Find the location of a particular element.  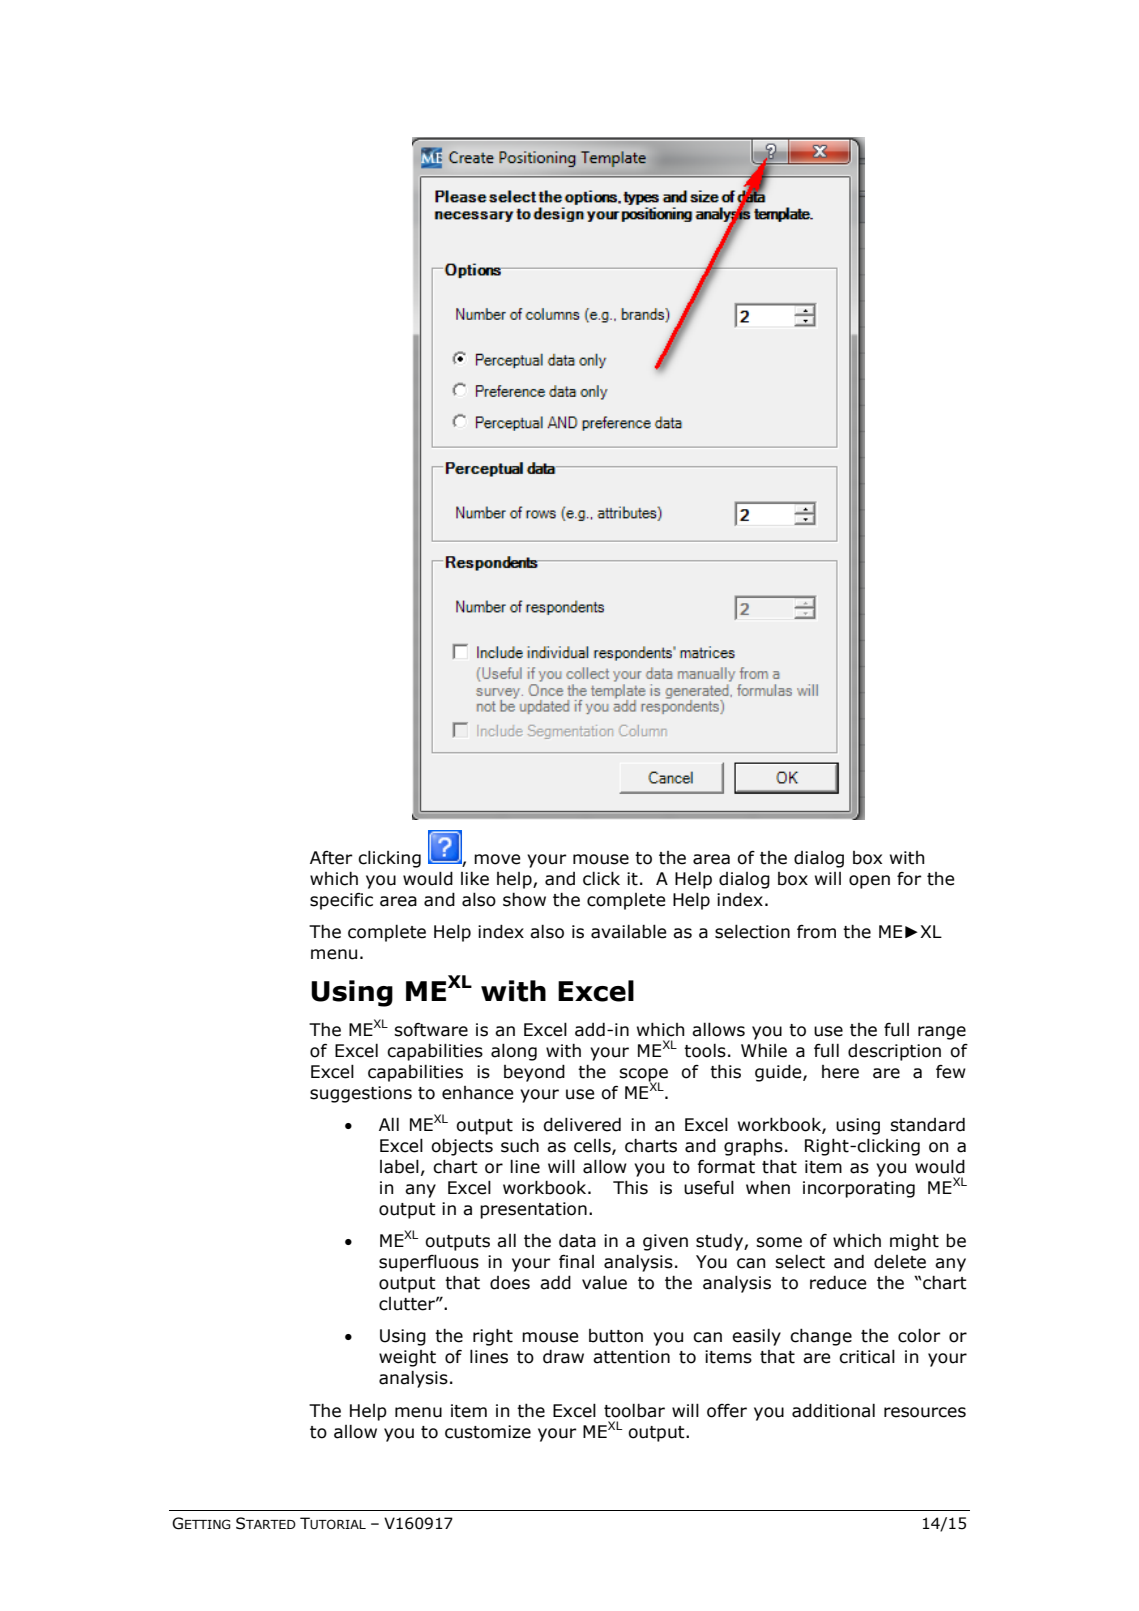

available is located at coordinates (629, 931).
